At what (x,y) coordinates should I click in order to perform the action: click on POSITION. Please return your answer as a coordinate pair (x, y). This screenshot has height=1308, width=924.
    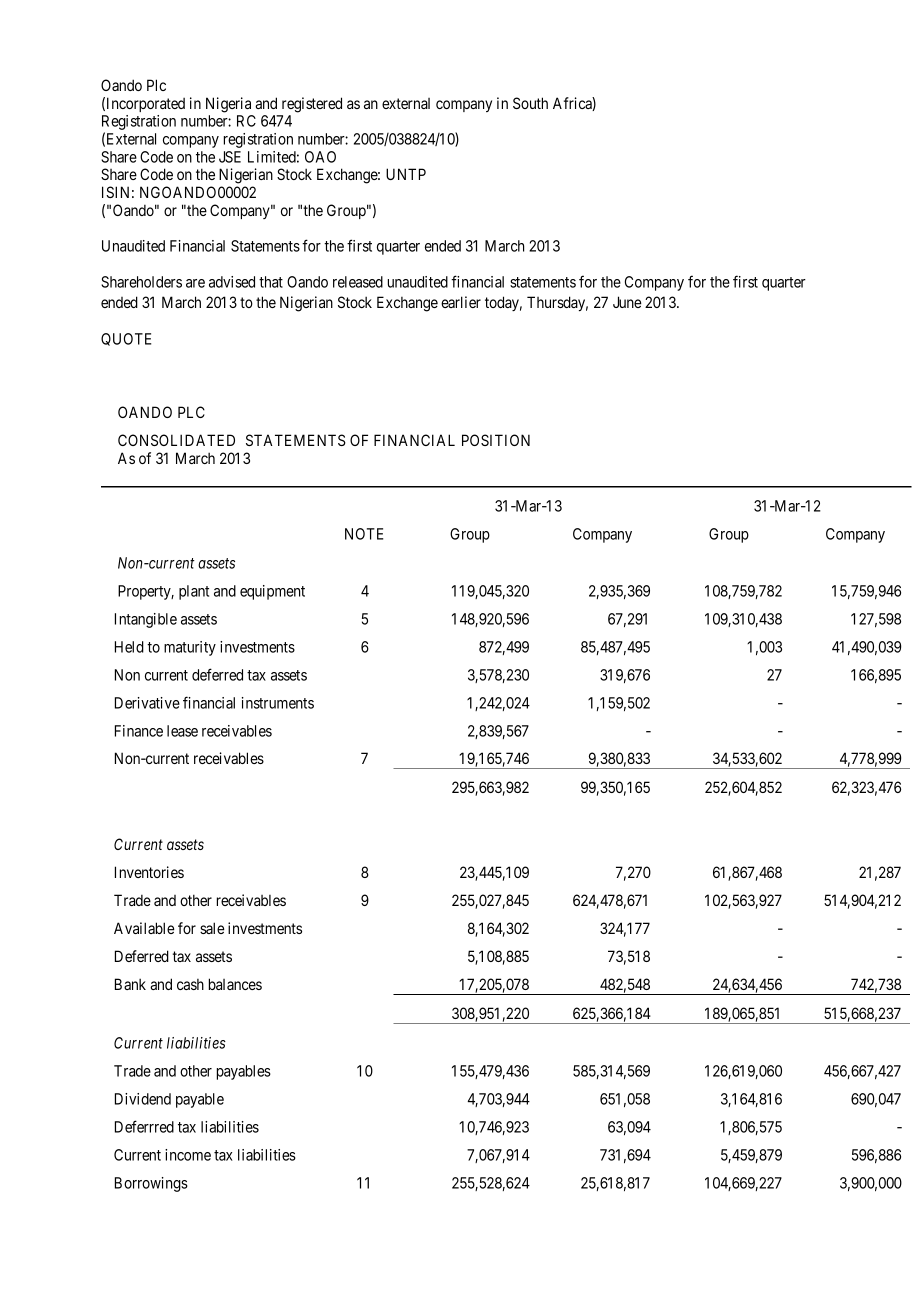
    Looking at the image, I should click on (496, 440).
